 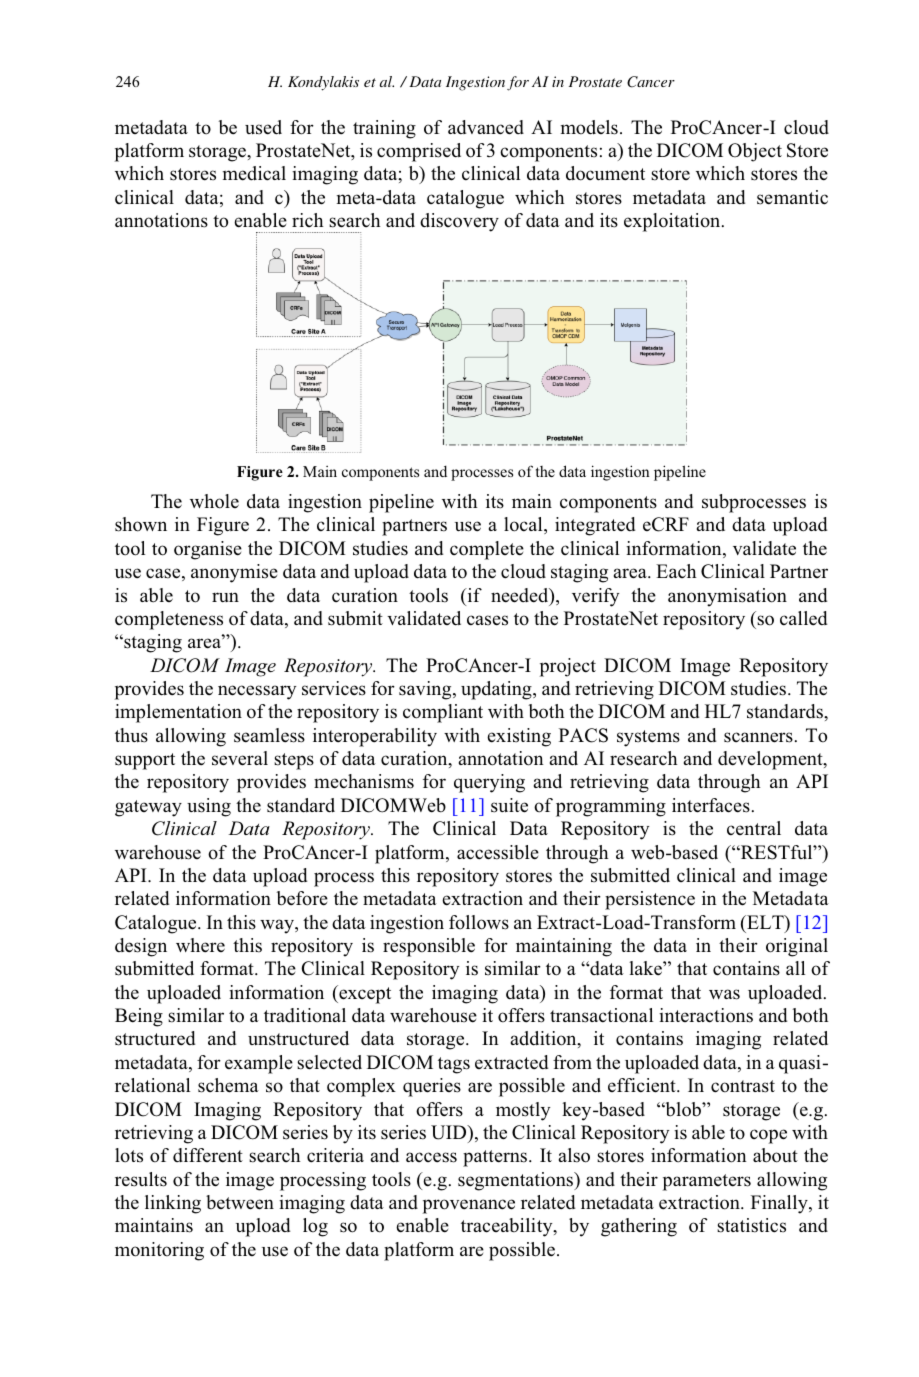 I want to click on scanners, so click(x=758, y=737).
